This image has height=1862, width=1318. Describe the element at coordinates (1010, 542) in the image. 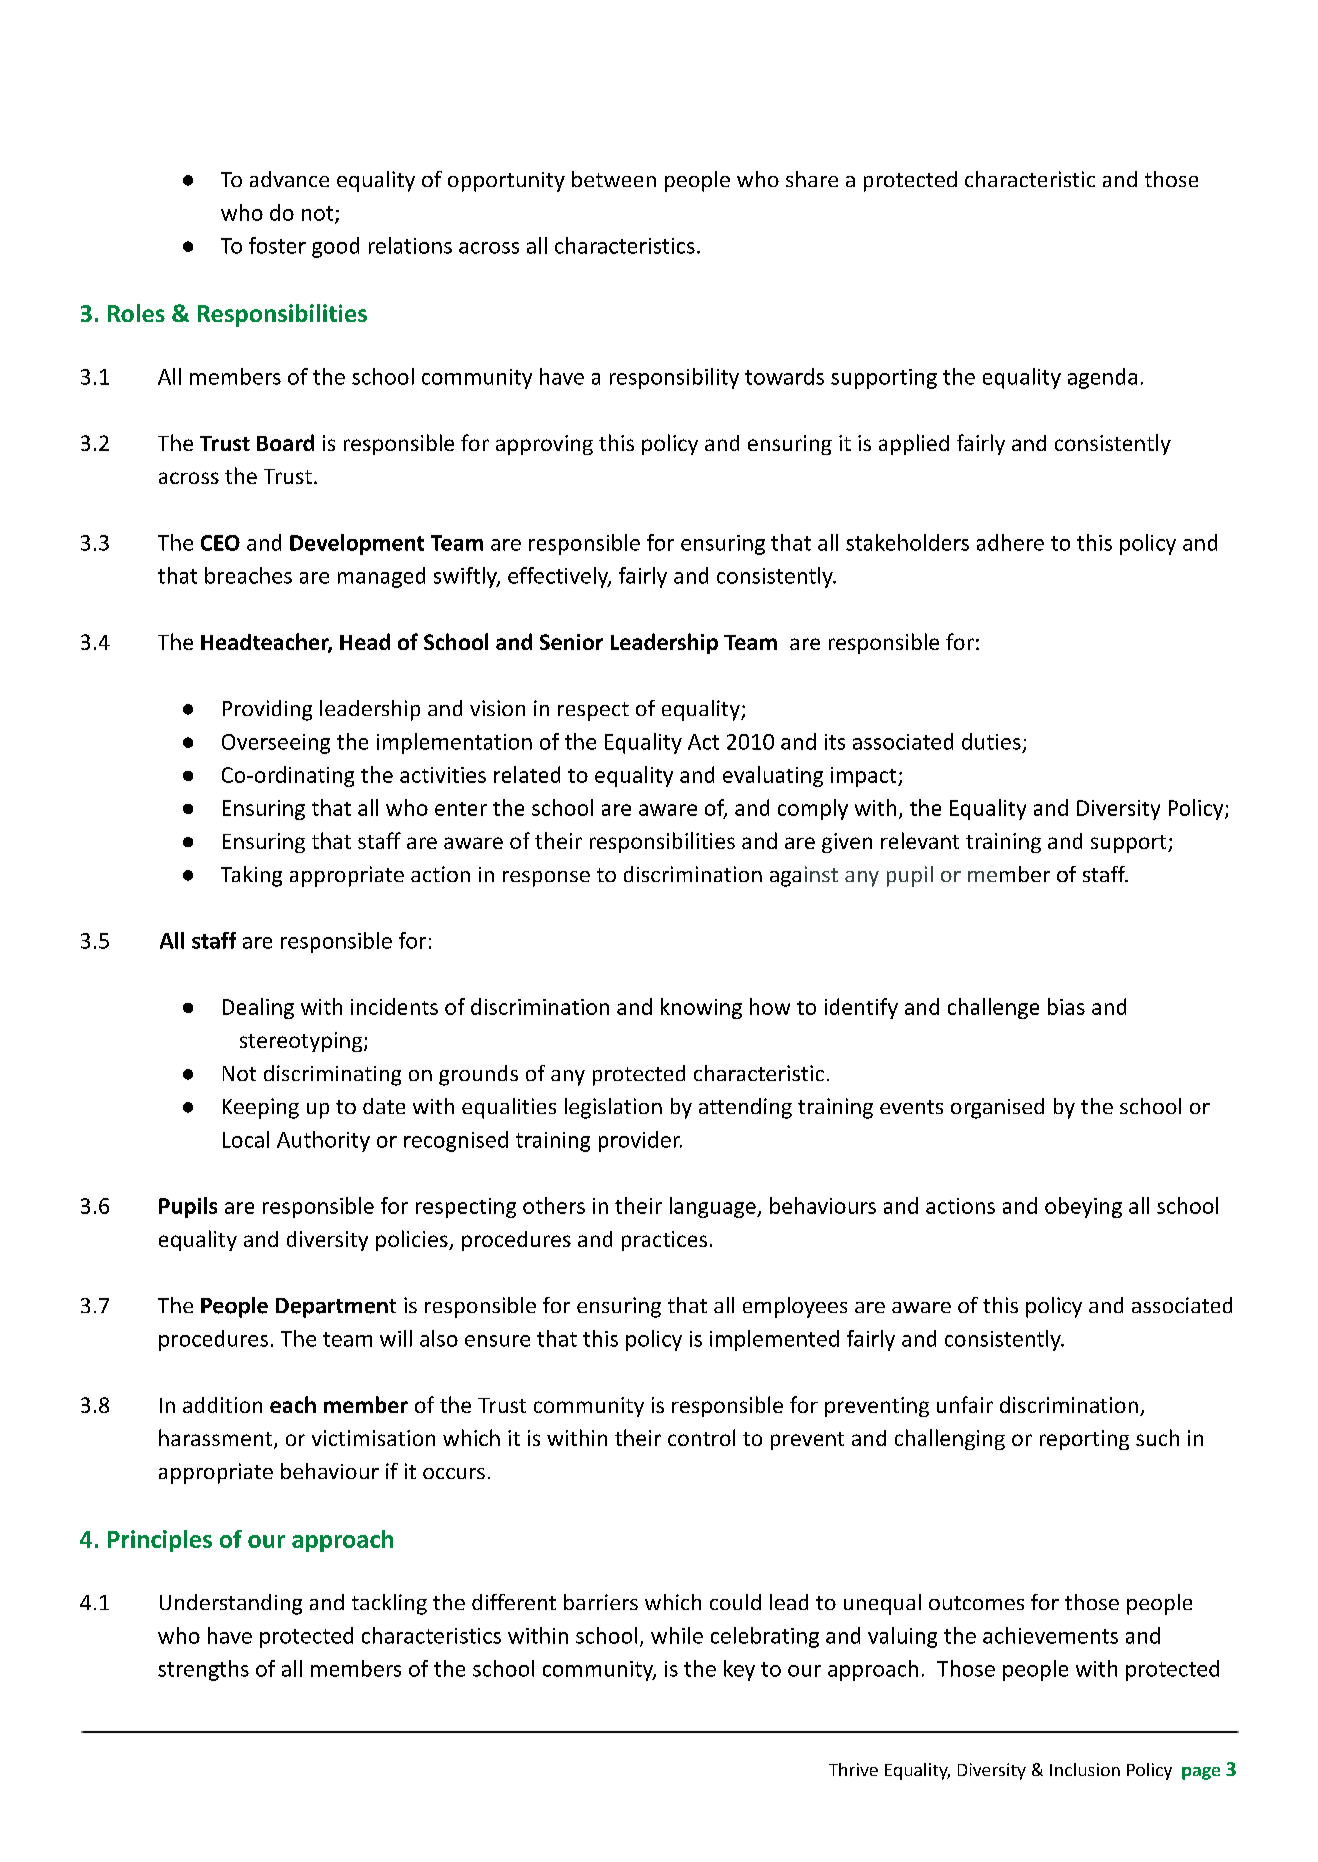

I see `adhere` at that location.
